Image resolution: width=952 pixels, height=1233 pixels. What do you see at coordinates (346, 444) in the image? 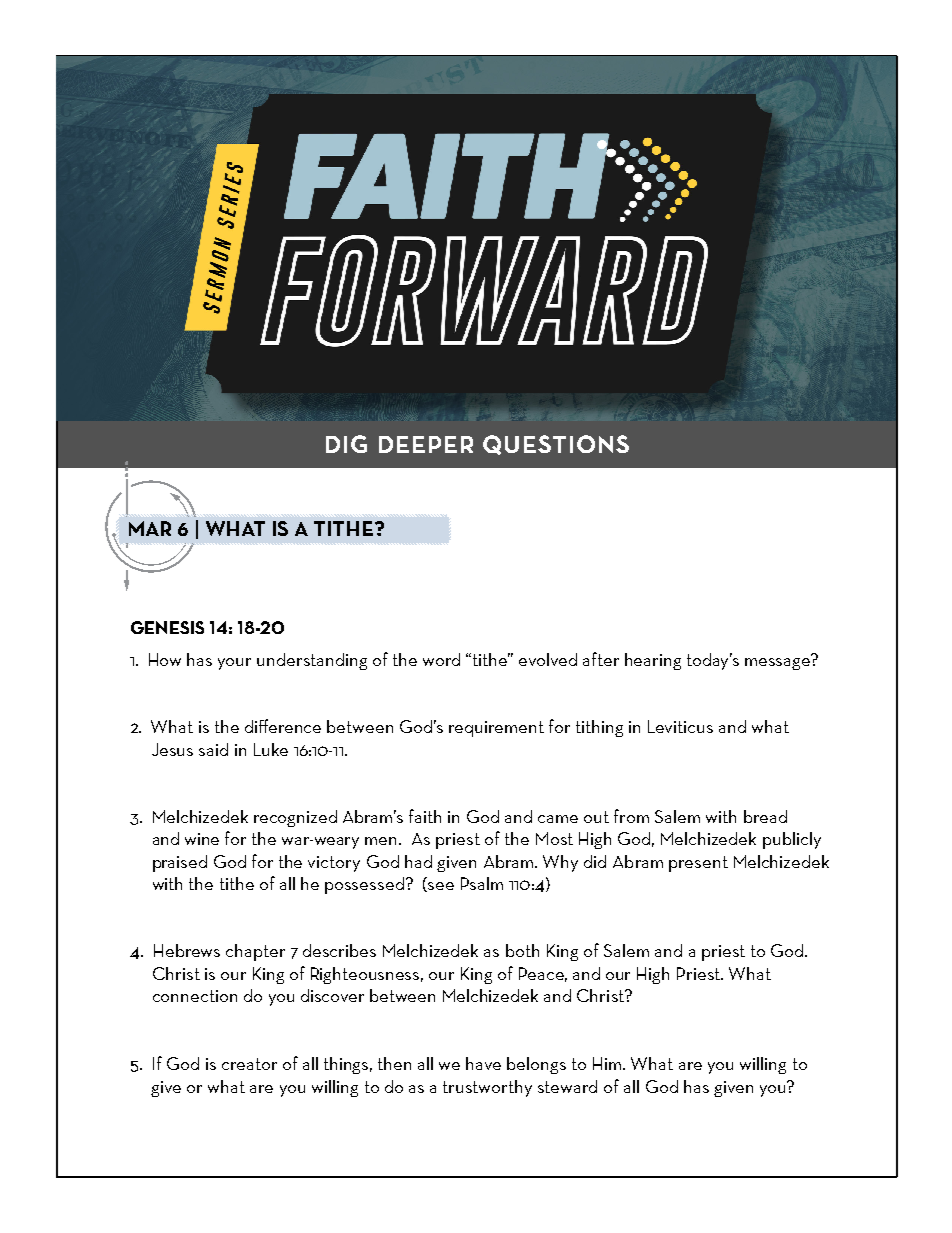
I see `DIG` at bounding box center [346, 444].
